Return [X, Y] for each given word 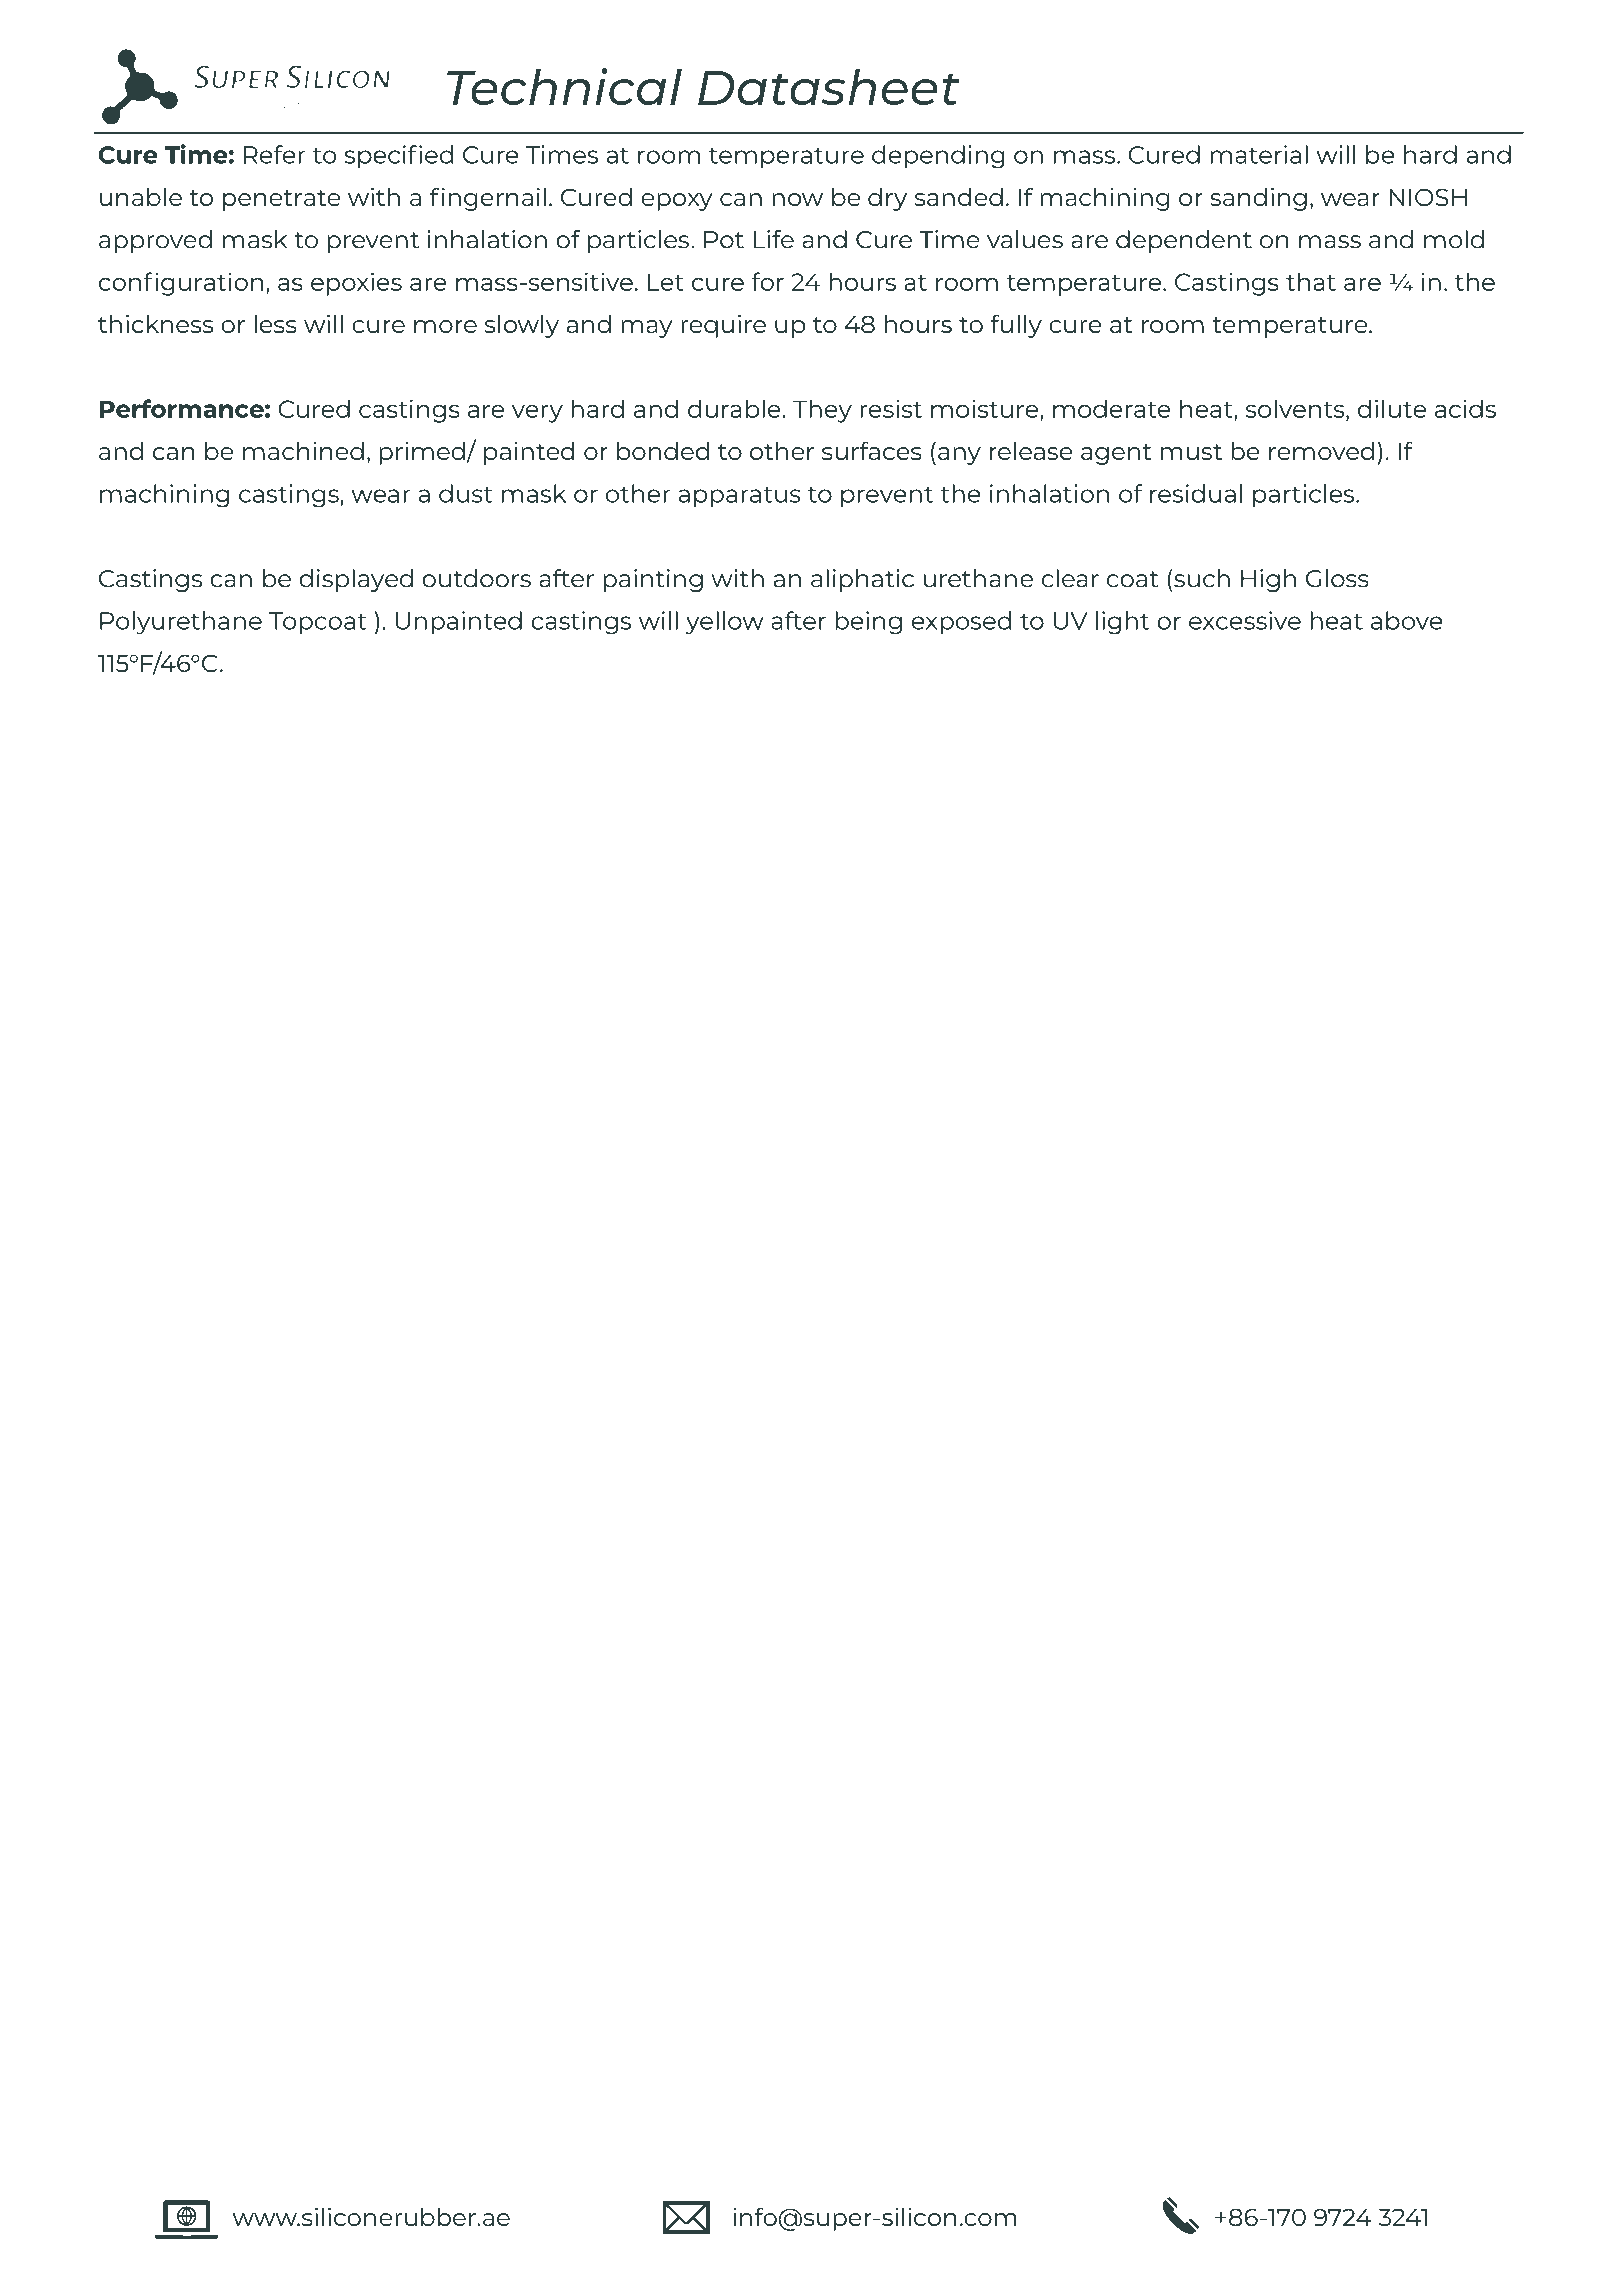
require [723, 326]
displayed [356, 580]
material [1259, 154]
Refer [274, 154]
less [275, 324]
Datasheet [829, 87]
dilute [1392, 408]
